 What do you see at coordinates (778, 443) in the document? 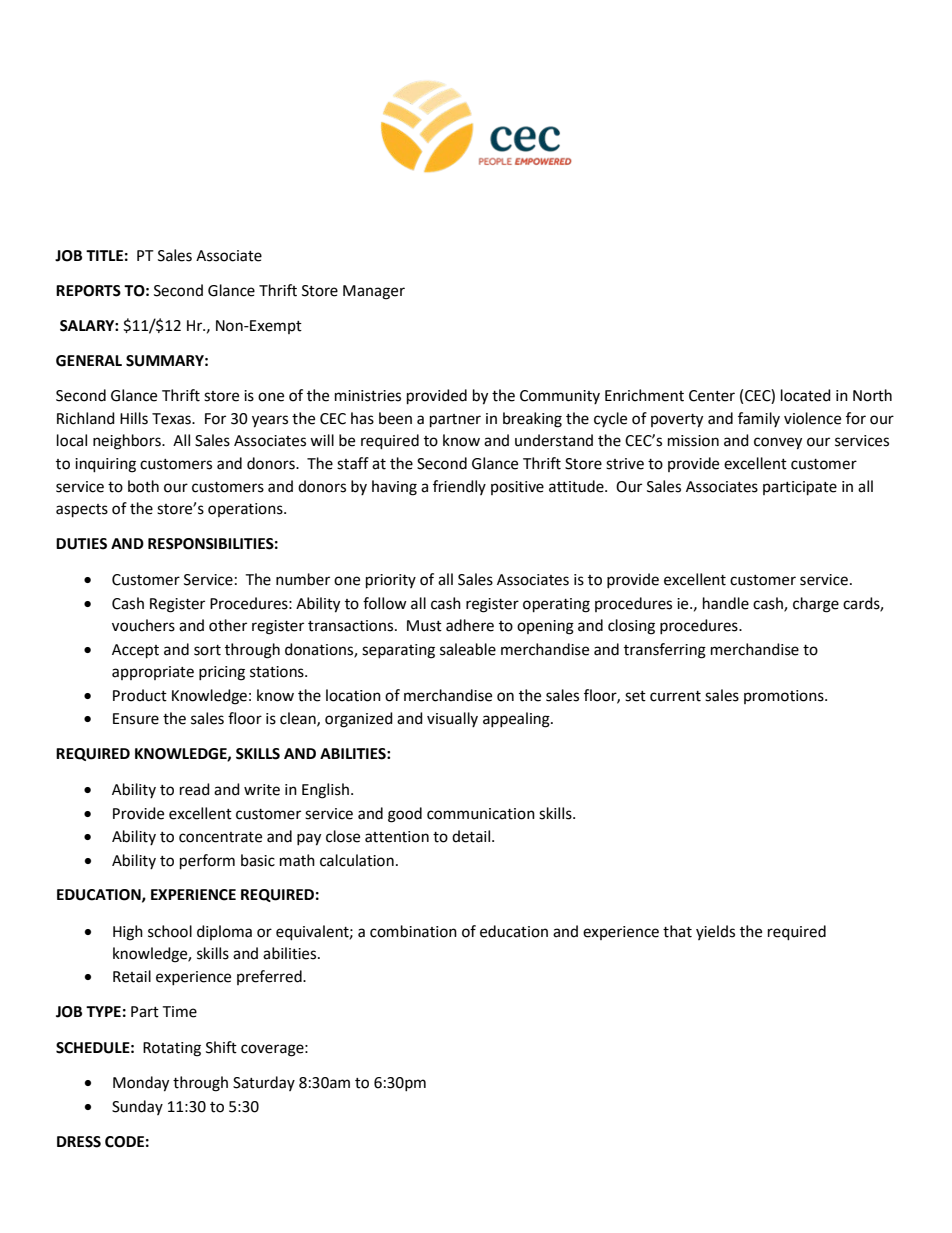
I see `convey` at bounding box center [778, 443].
